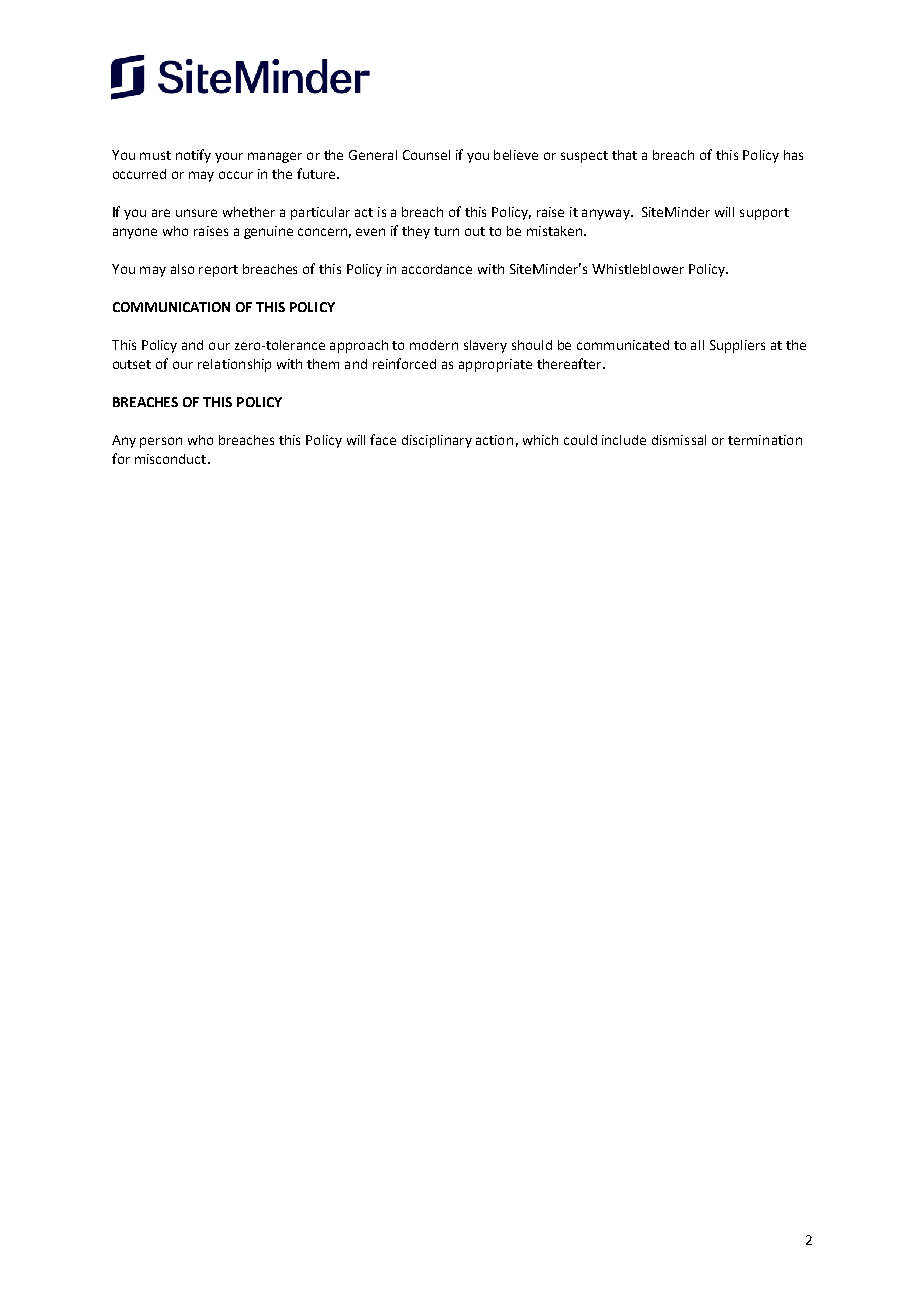 This image has width=924, height=1308. Describe the element at coordinates (697, 345) in the image. I see `all` at that location.
